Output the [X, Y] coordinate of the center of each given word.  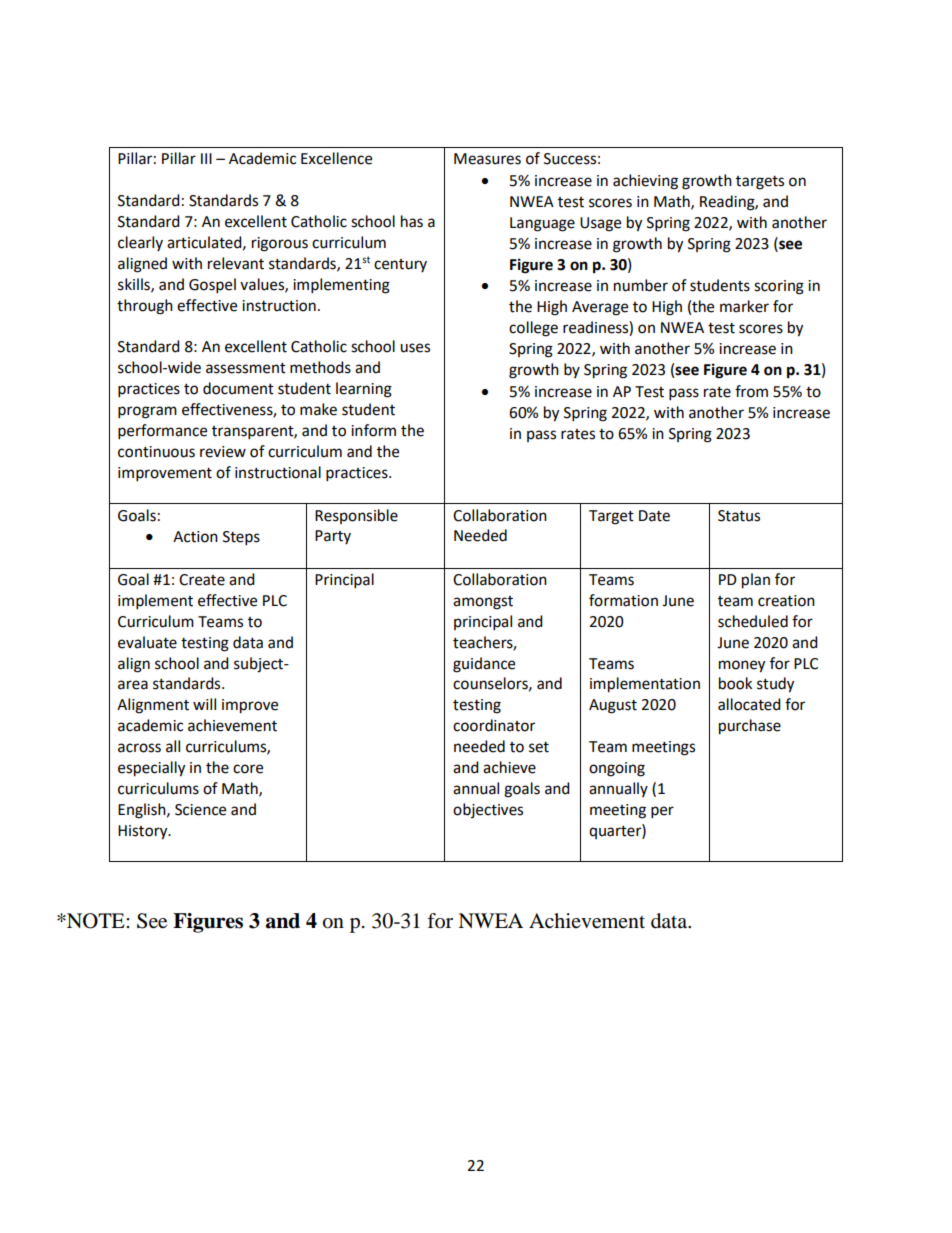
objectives [488, 810]
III [206, 158]
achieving [645, 182]
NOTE [96, 921]
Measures [487, 159]
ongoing [617, 769]
